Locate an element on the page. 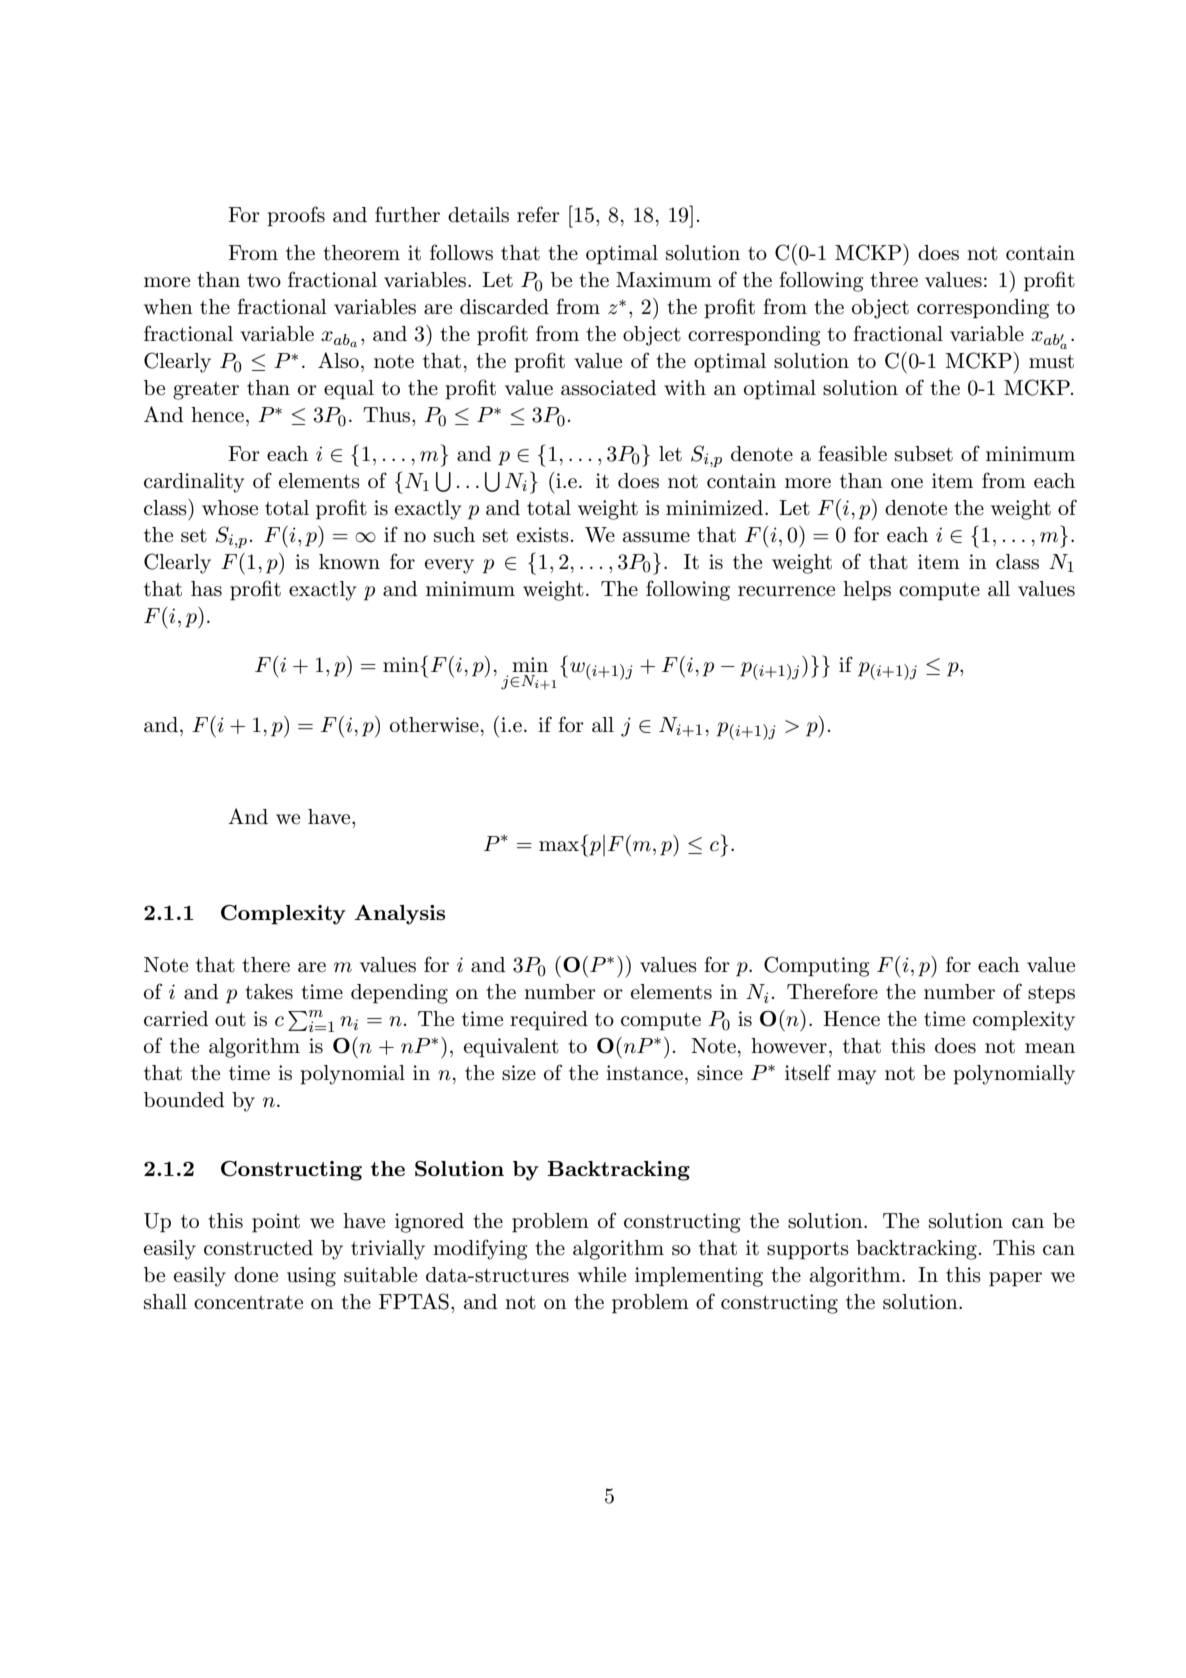 The height and width of the page is (1678, 1186). helps is located at coordinates (867, 591).
